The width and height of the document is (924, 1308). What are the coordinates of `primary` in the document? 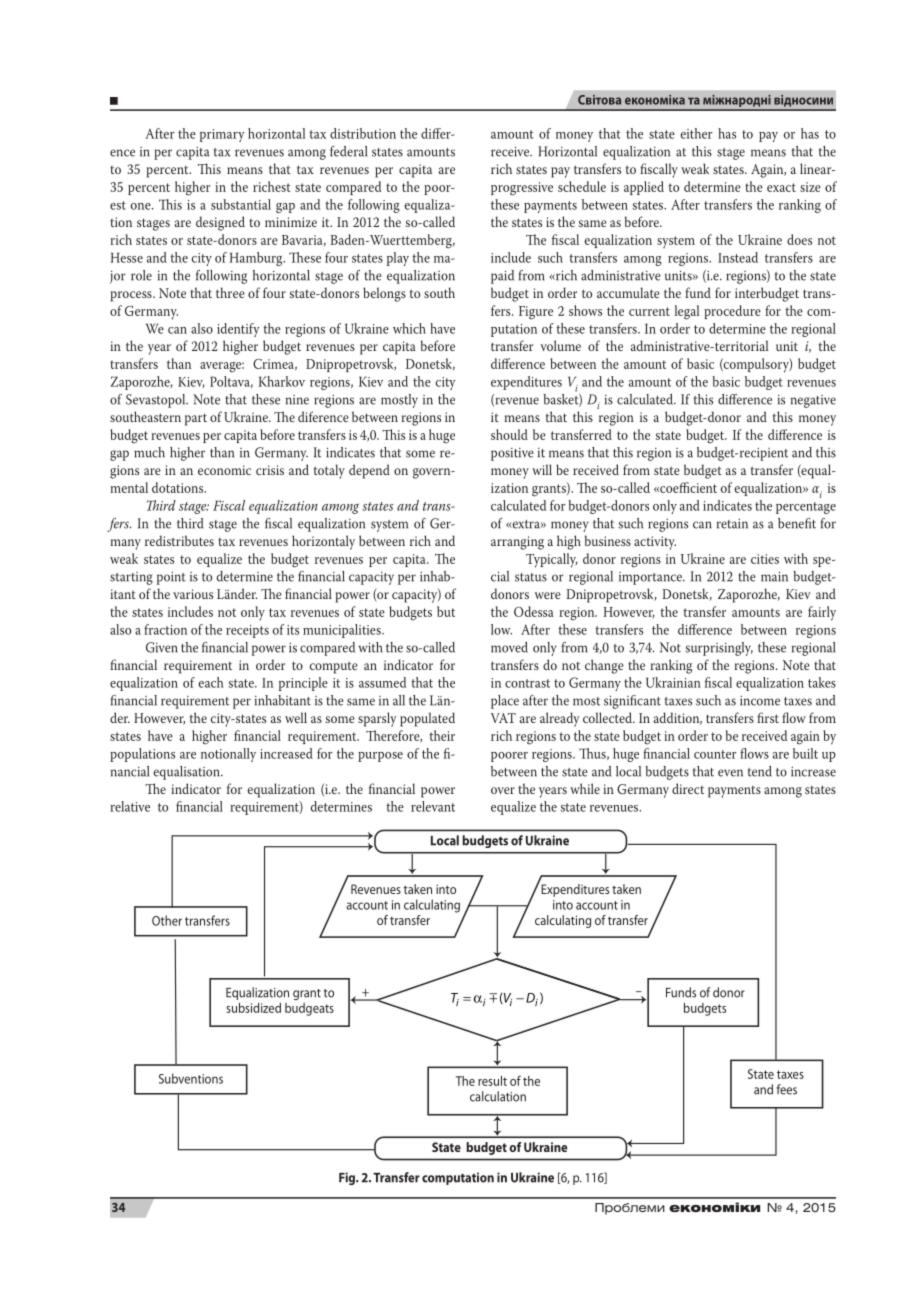 It's located at (222, 135).
